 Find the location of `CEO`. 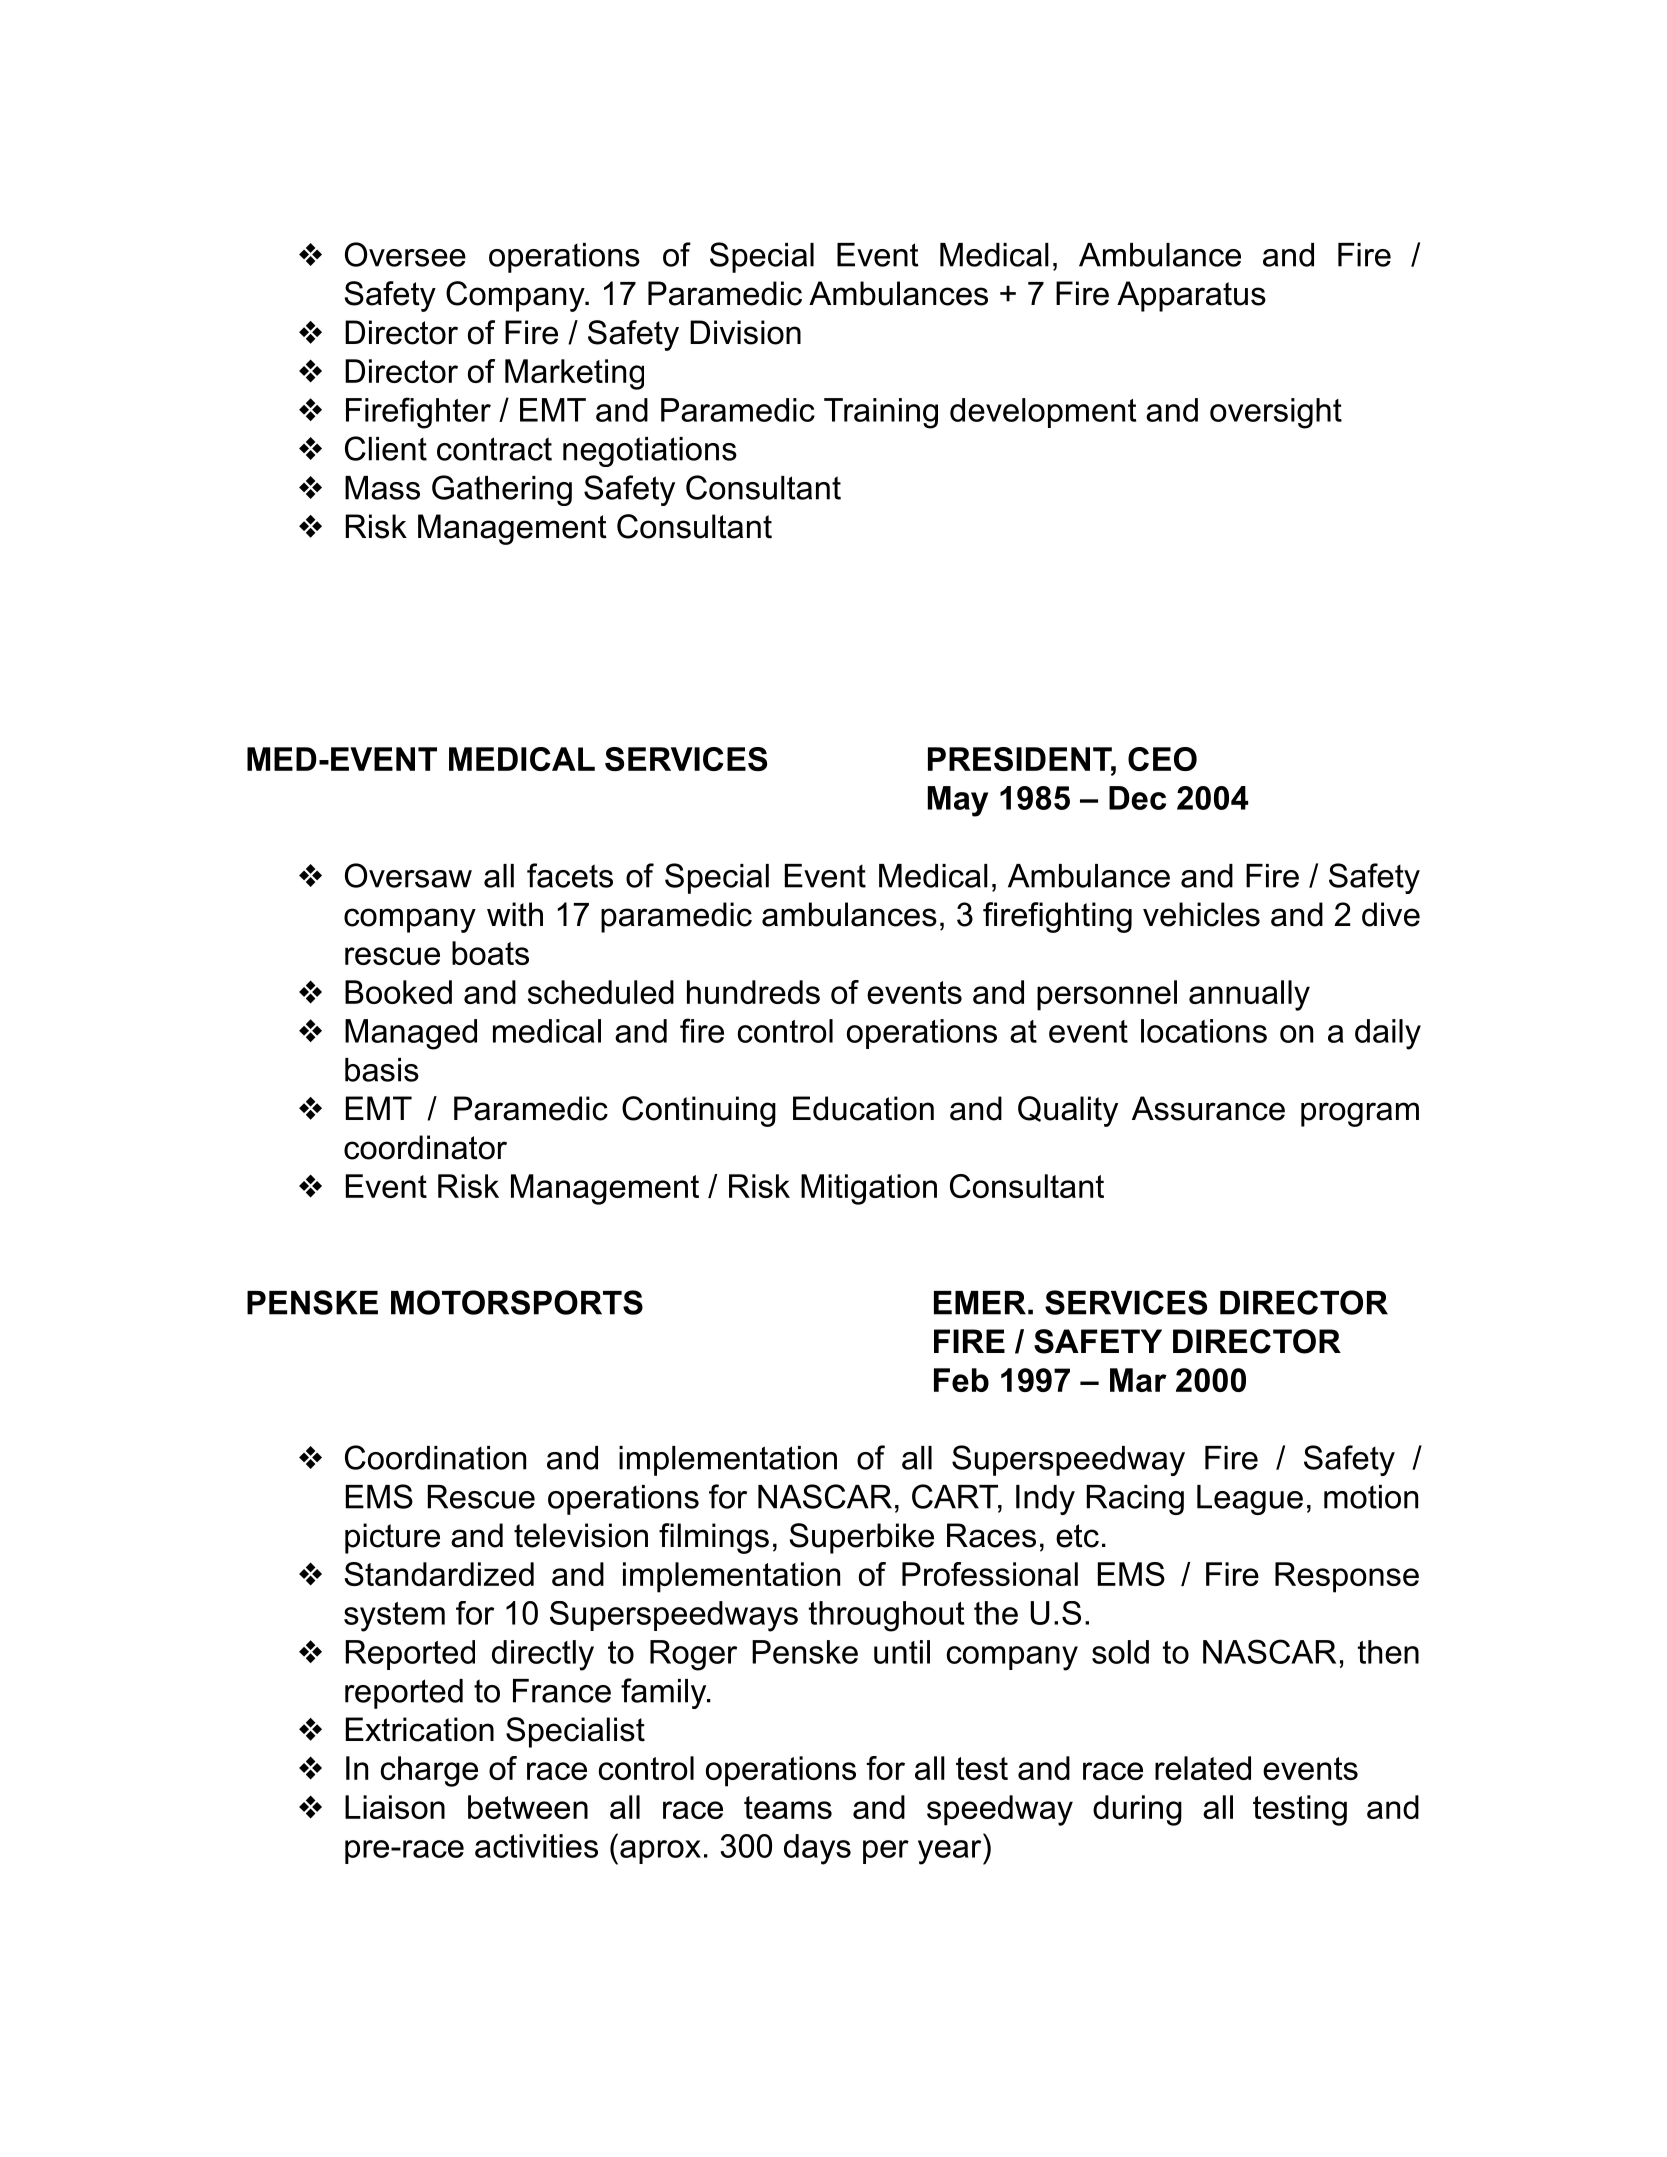

CEO is located at coordinates (1162, 759).
